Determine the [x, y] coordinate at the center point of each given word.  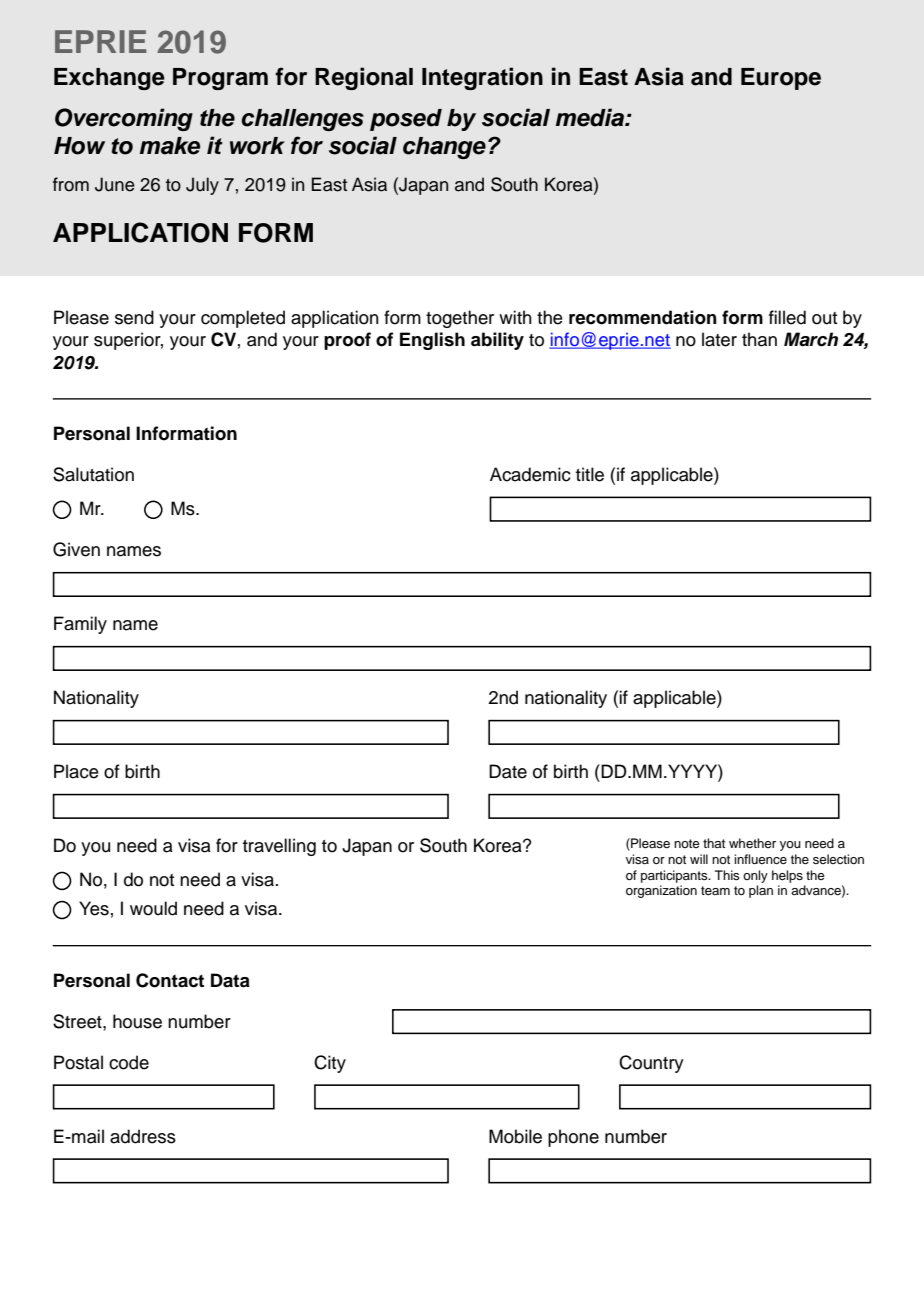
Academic [530, 474]
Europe [781, 79]
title [590, 474]
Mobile [515, 1136]
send [134, 317]
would [153, 908]
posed [406, 120]
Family [80, 625]
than [759, 339]
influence [760, 859]
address [143, 1136]
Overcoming [124, 119]
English [432, 341]
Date [508, 771]
